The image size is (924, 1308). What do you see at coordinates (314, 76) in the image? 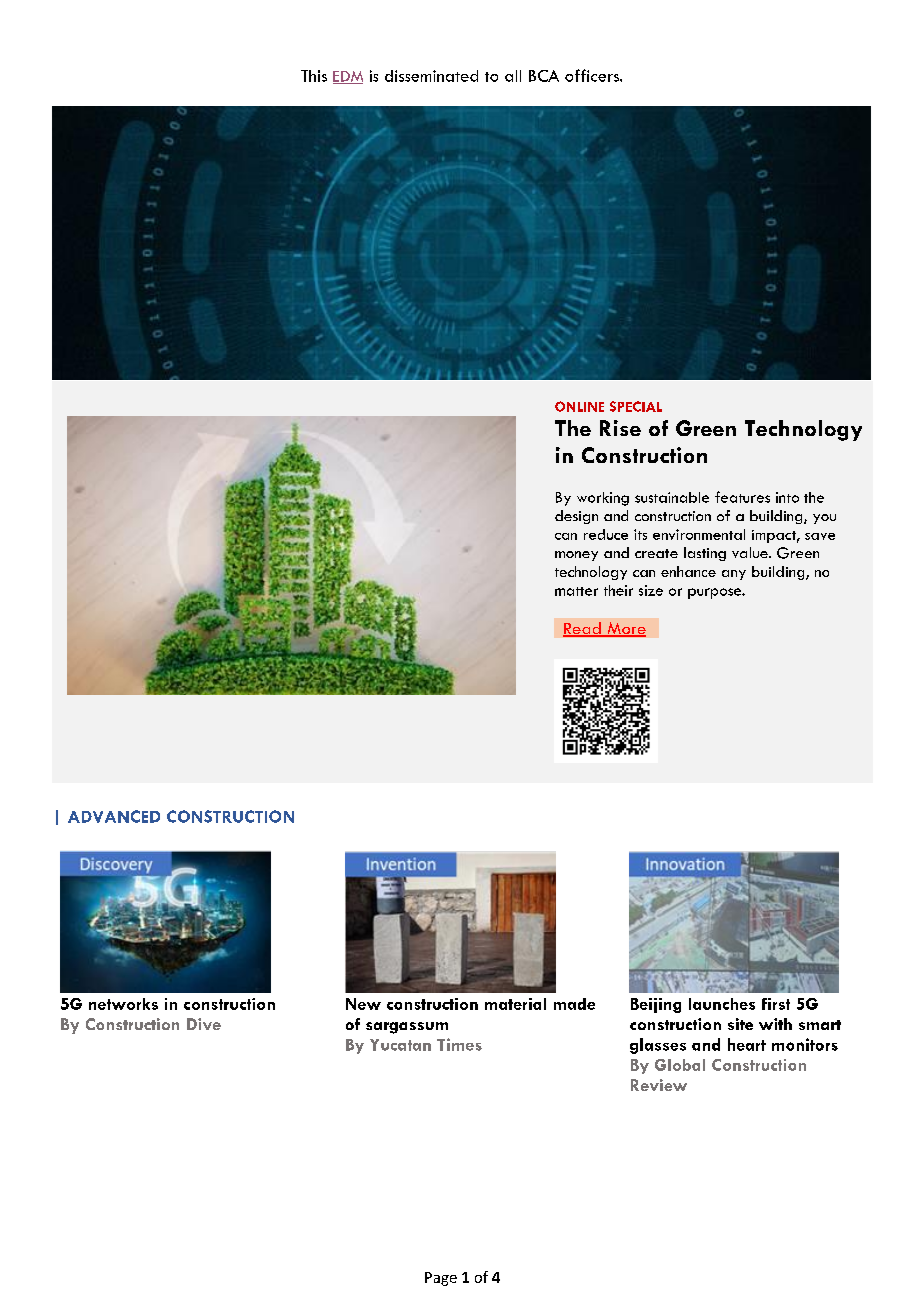
I see `This` at bounding box center [314, 76].
